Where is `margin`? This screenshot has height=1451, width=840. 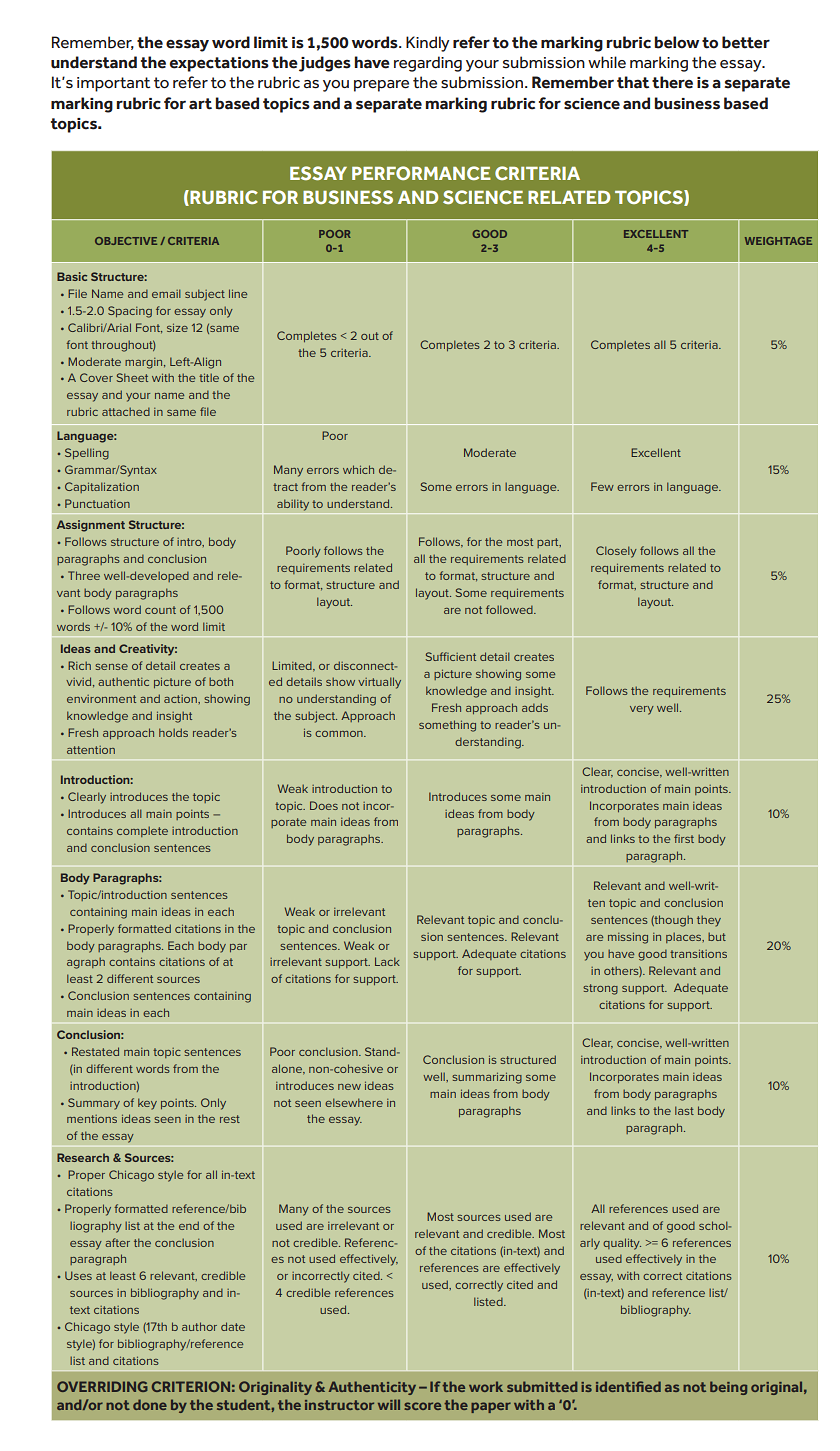
margin is located at coordinates (145, 363).
